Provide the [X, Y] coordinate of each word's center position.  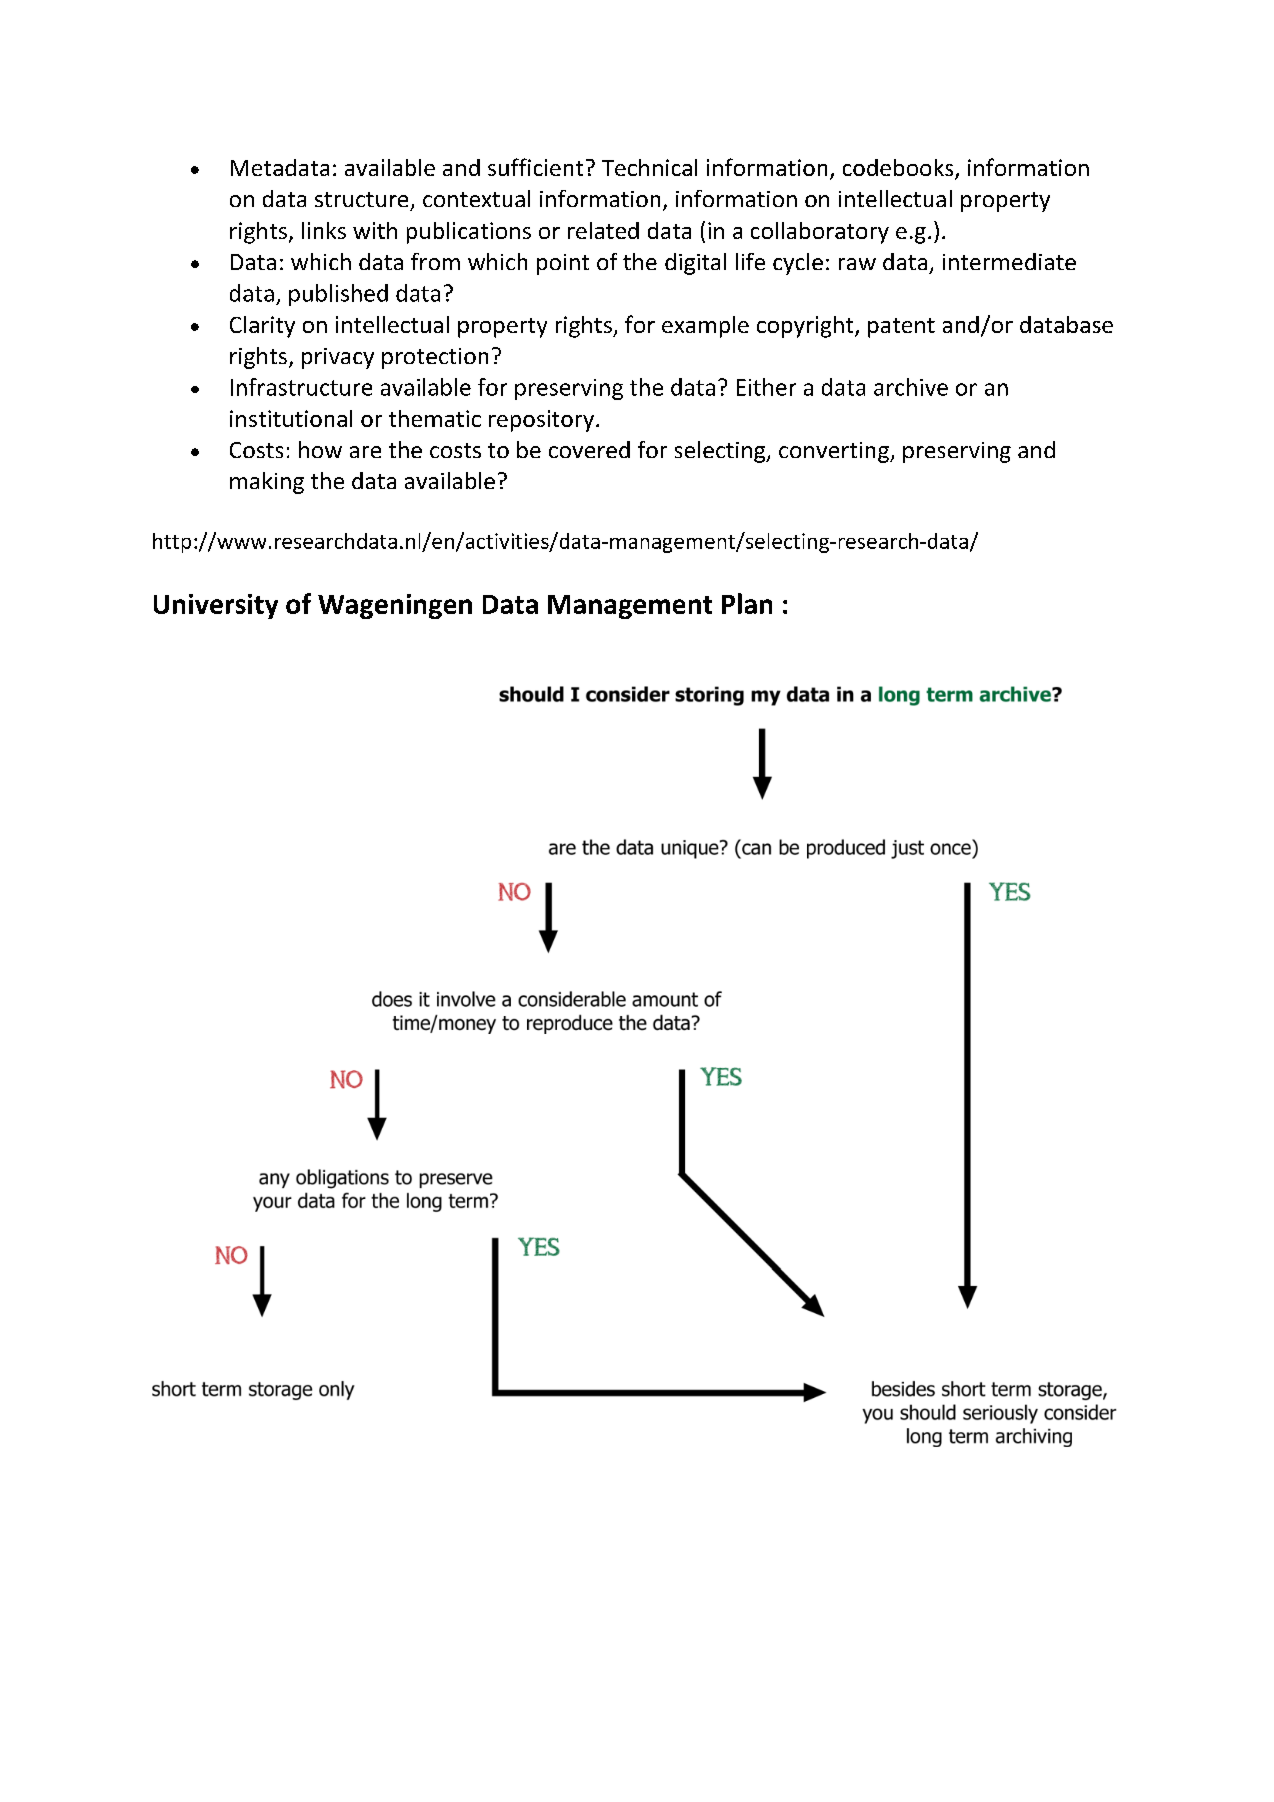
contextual [476, 198]
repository [541, 421]
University [216, 606]
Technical [649, 167]
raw [857, 264]
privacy [338, 358]
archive [911, 387]
